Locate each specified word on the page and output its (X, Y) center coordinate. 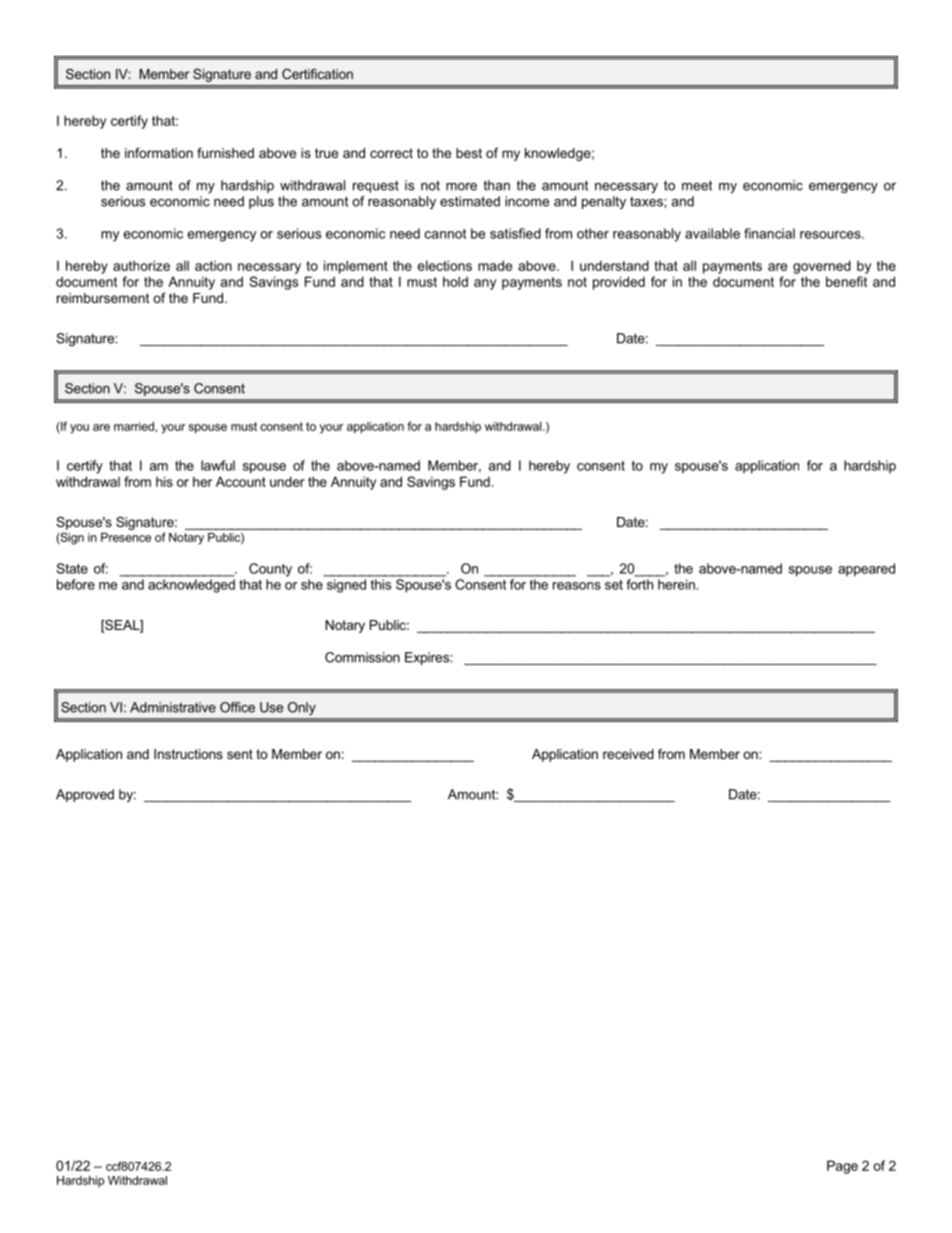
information (159, 153)
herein (677, 584)
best (469, 153)
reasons (577, 586)
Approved (85, 795)
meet (697, 185)
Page (842, 1167)
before (76, 584)
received (628, 754)
